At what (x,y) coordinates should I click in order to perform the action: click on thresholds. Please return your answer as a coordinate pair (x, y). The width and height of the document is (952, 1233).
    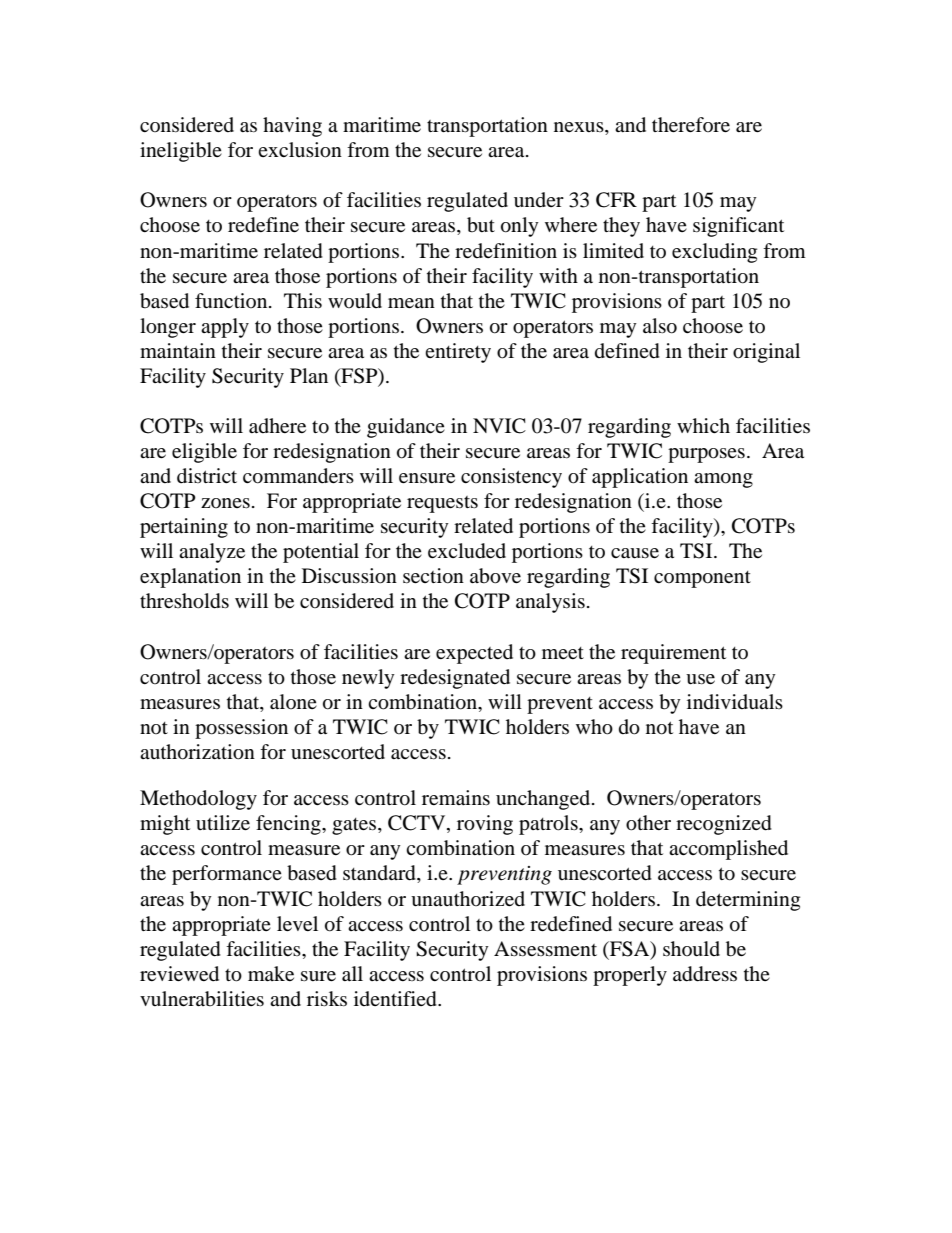
    Looking at the image, I should click on (184, 601).
